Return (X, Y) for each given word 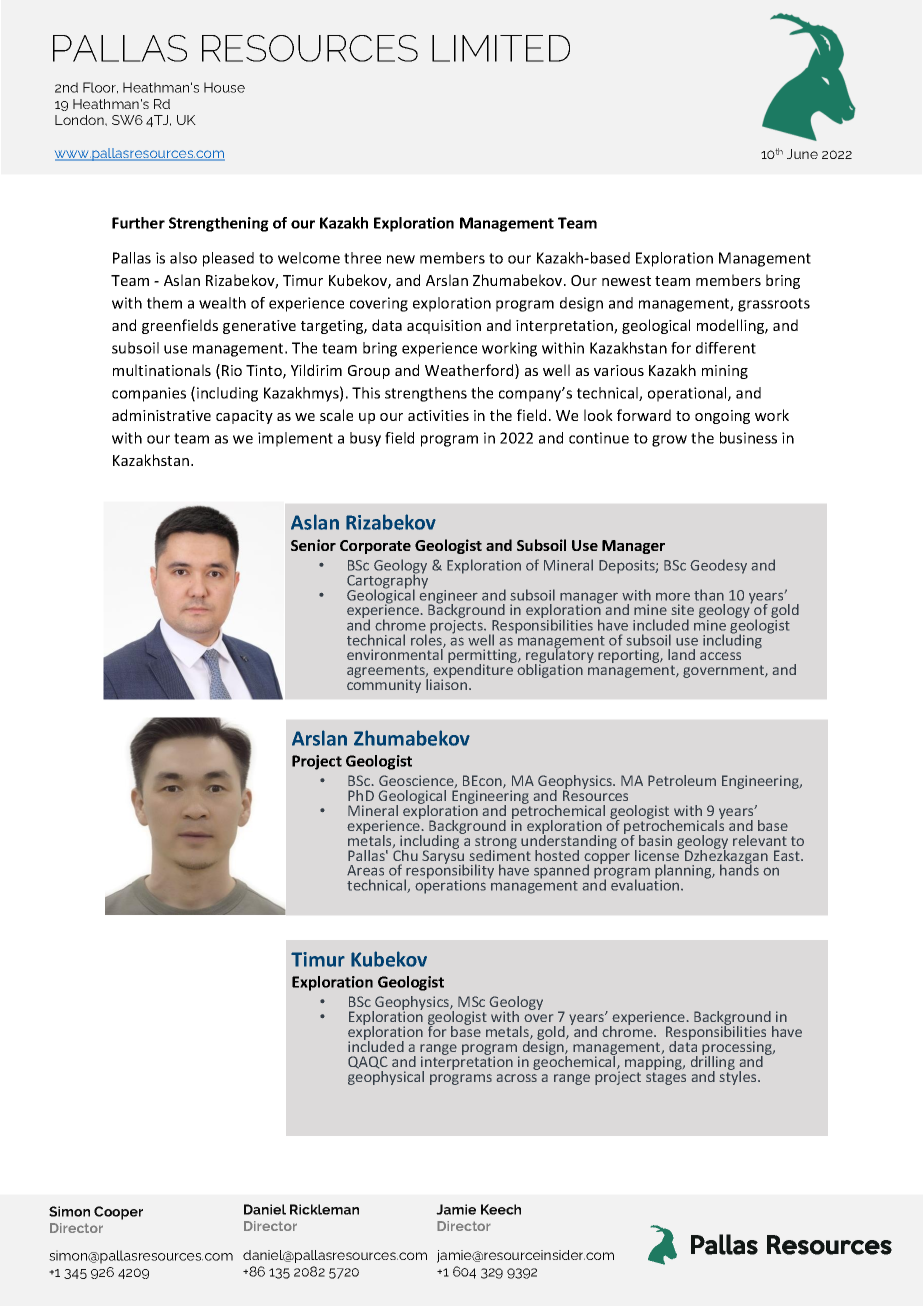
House (224, 87)
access (720, 656)
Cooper (118, 1213)
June (802, 154)
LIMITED (501, 48)
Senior (313, 545)
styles (739, 1077)
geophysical (386, 1078)
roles (427, 640)
